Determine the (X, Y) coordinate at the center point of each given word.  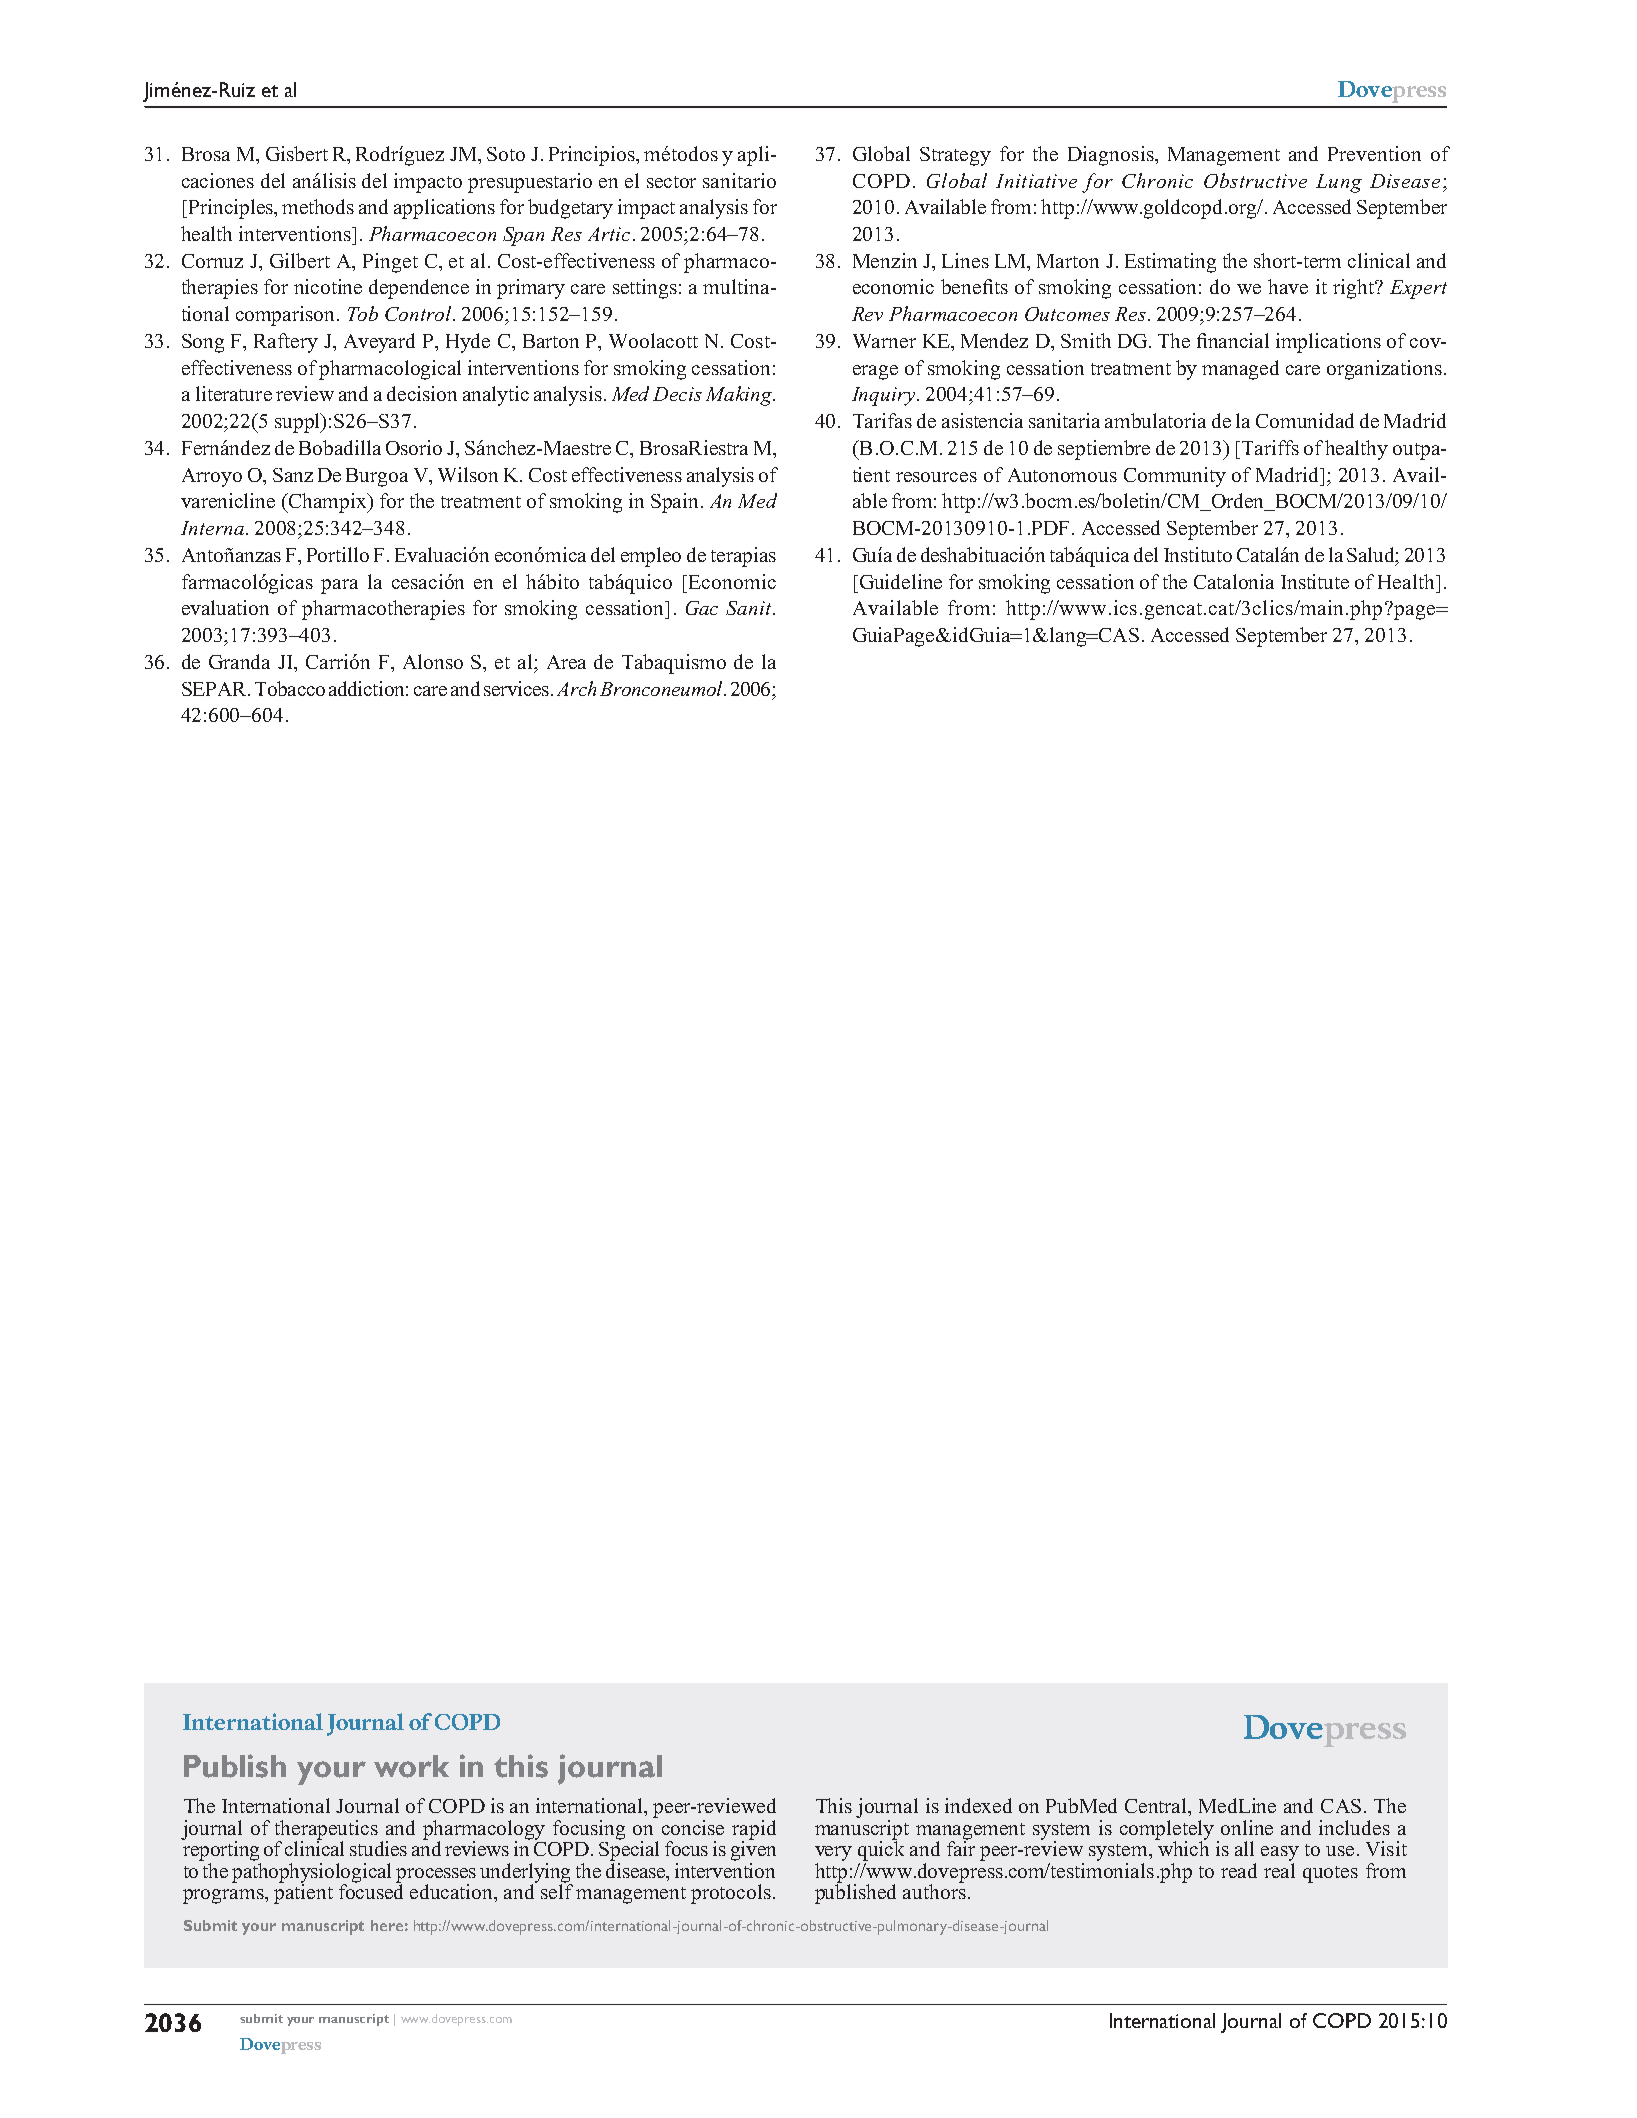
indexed (978, 1805)
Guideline (901, 581)
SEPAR (215, 689)
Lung (1339, 183)
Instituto (1198, 554)
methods (318, 206)
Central (1157, 1807)
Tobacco (290, 688)
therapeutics (326, 1831)
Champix (328, 503)
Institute (1315, 581)
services (516, 688)
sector (671, 182)
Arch (576, 688)
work (411, 1766)
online (1247, 1827)
